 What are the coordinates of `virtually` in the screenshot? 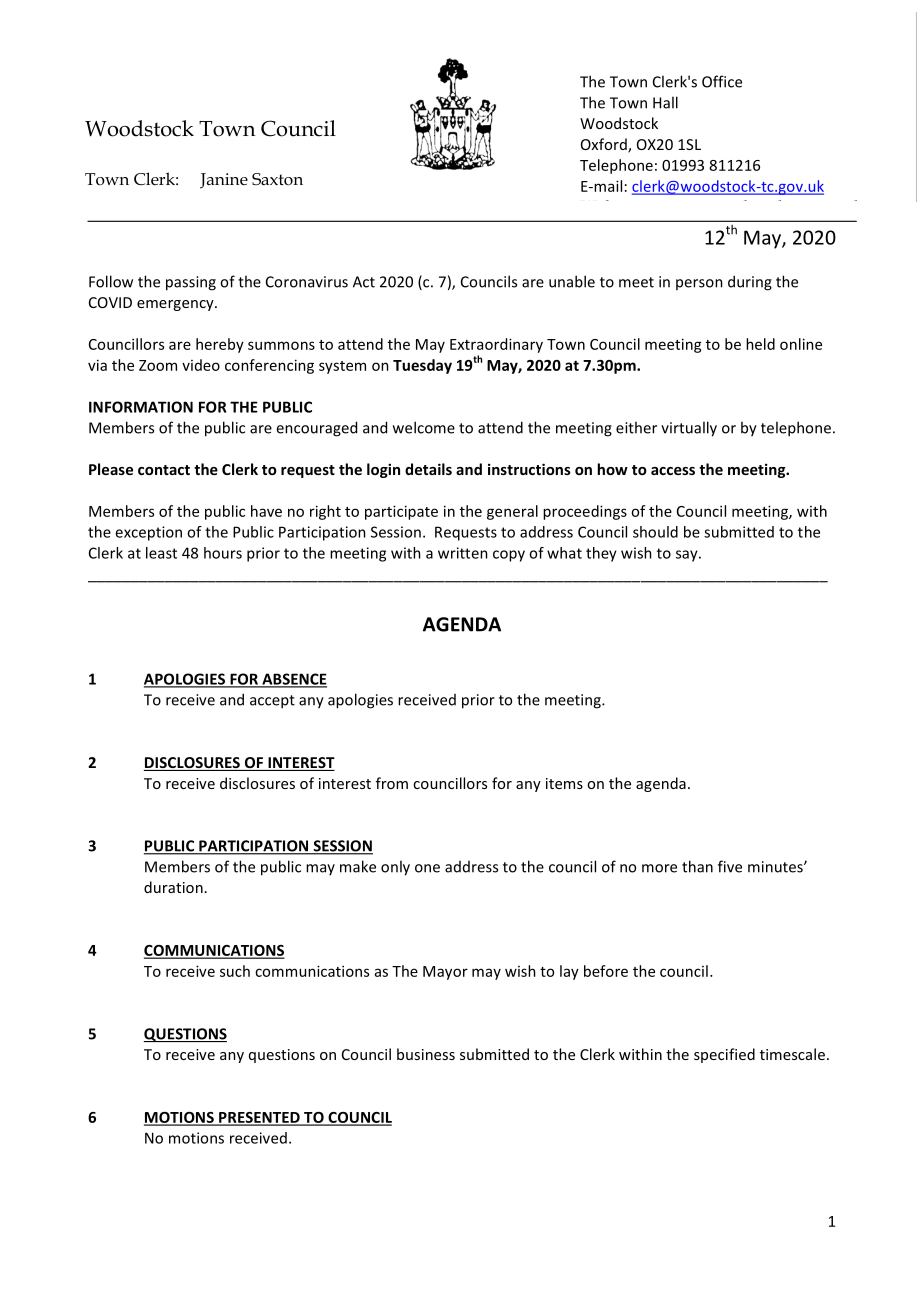 It's located at (689, 429).
